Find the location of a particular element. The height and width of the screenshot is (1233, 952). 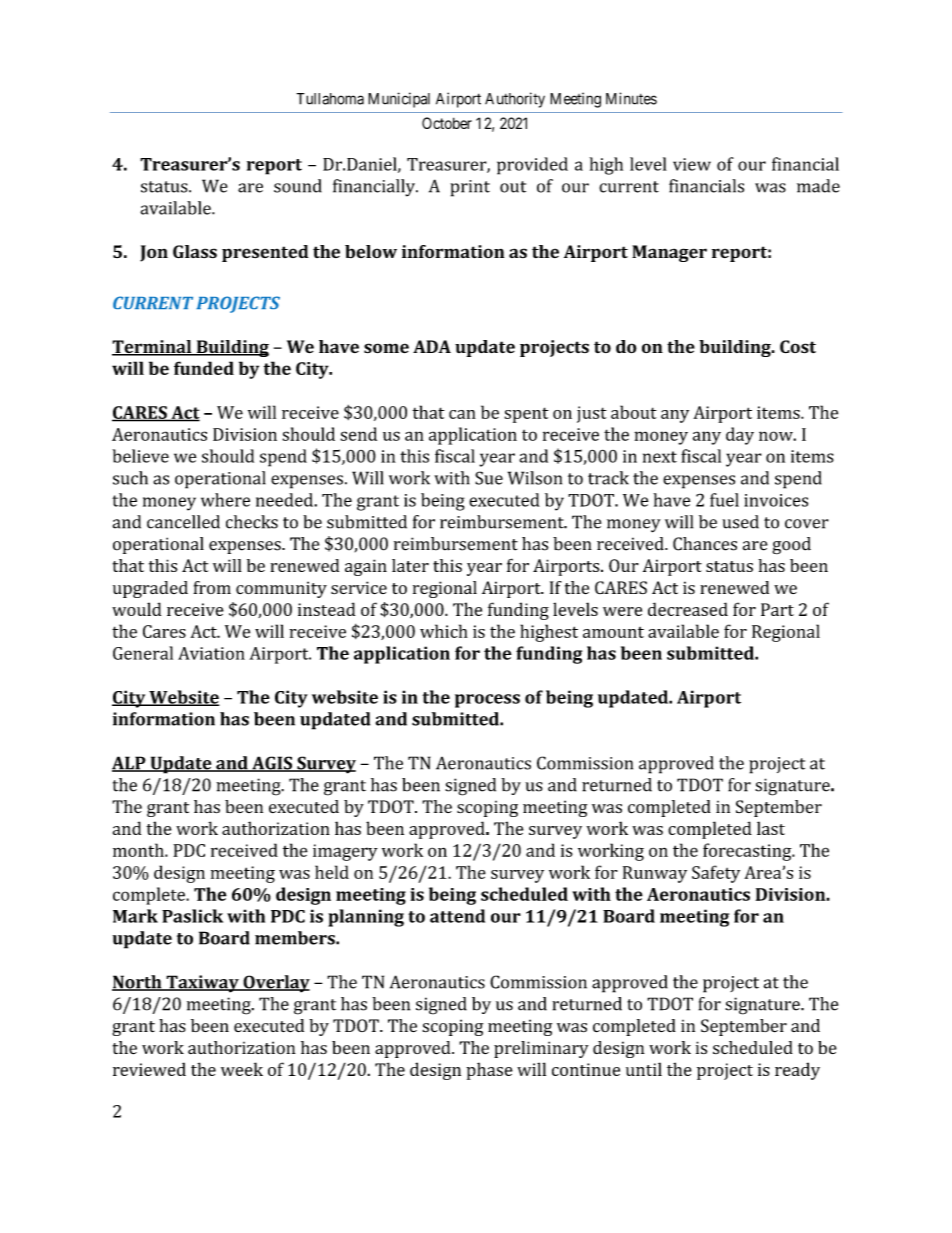

week is located at coordinates (242, 1069).
